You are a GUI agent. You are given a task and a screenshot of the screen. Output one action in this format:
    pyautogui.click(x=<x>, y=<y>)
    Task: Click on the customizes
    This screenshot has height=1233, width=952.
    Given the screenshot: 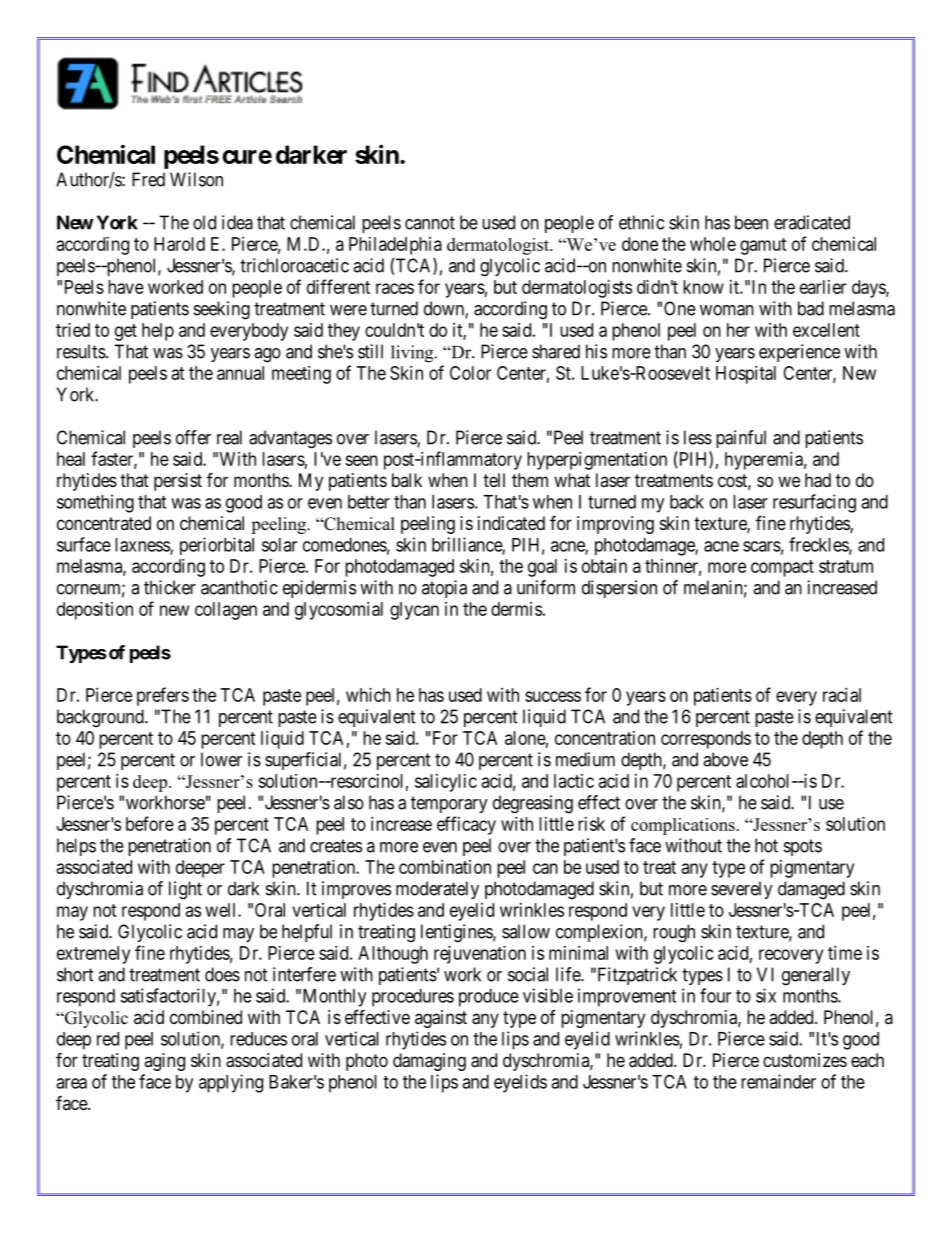 What is the action you would take?
    pyautogui.click(x=805, y=1060)
